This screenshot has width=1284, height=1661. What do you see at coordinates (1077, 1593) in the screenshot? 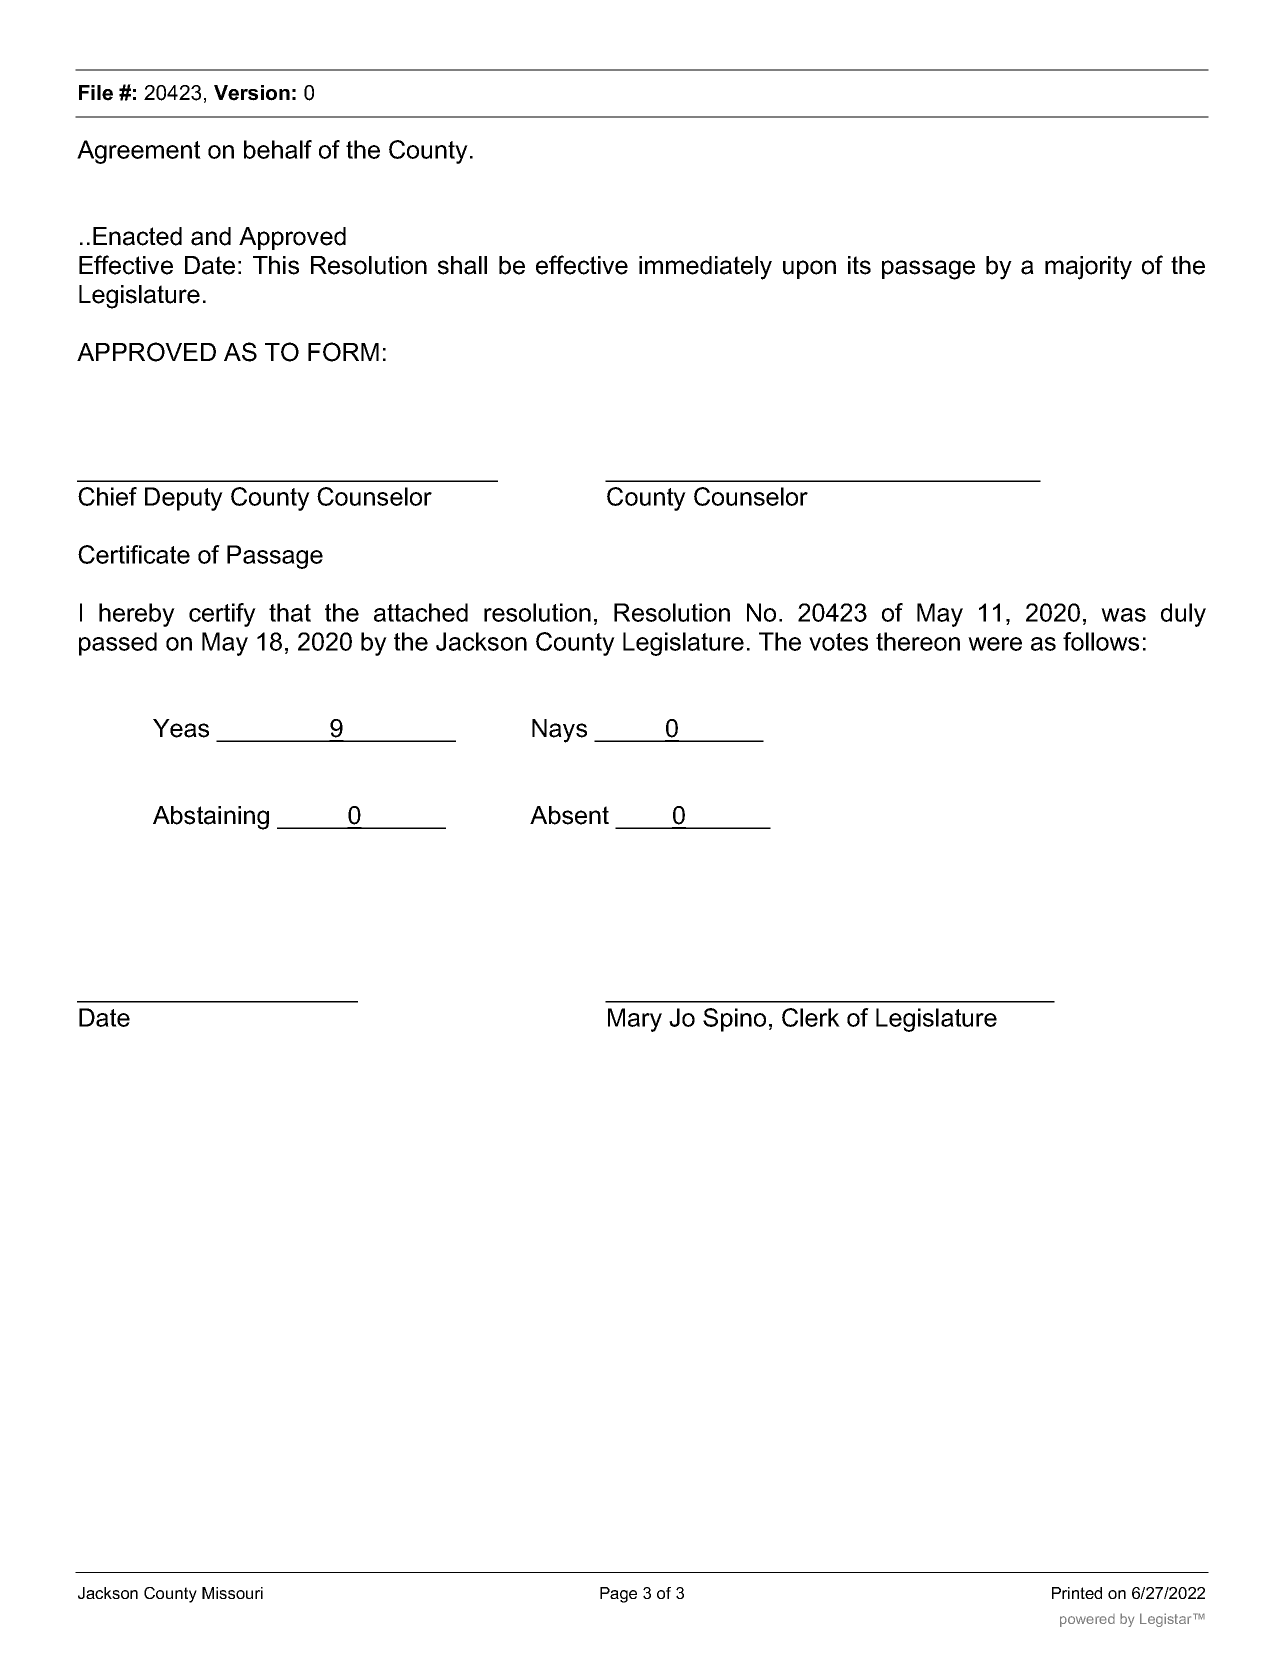
I see `Printed` at bounding box center [1077, 1593].
